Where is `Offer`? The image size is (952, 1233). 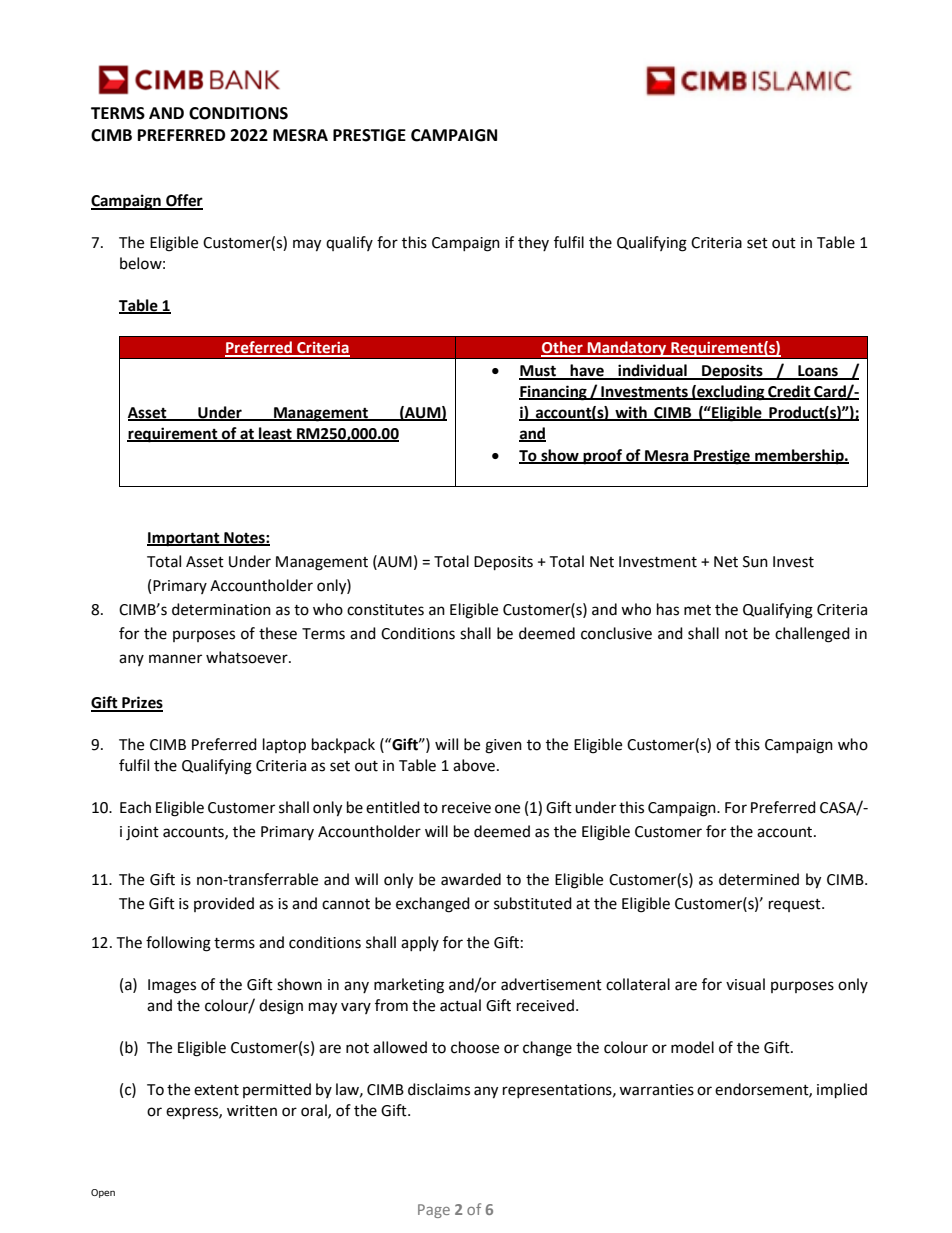 Offer is located at coordinates (183, 201).
